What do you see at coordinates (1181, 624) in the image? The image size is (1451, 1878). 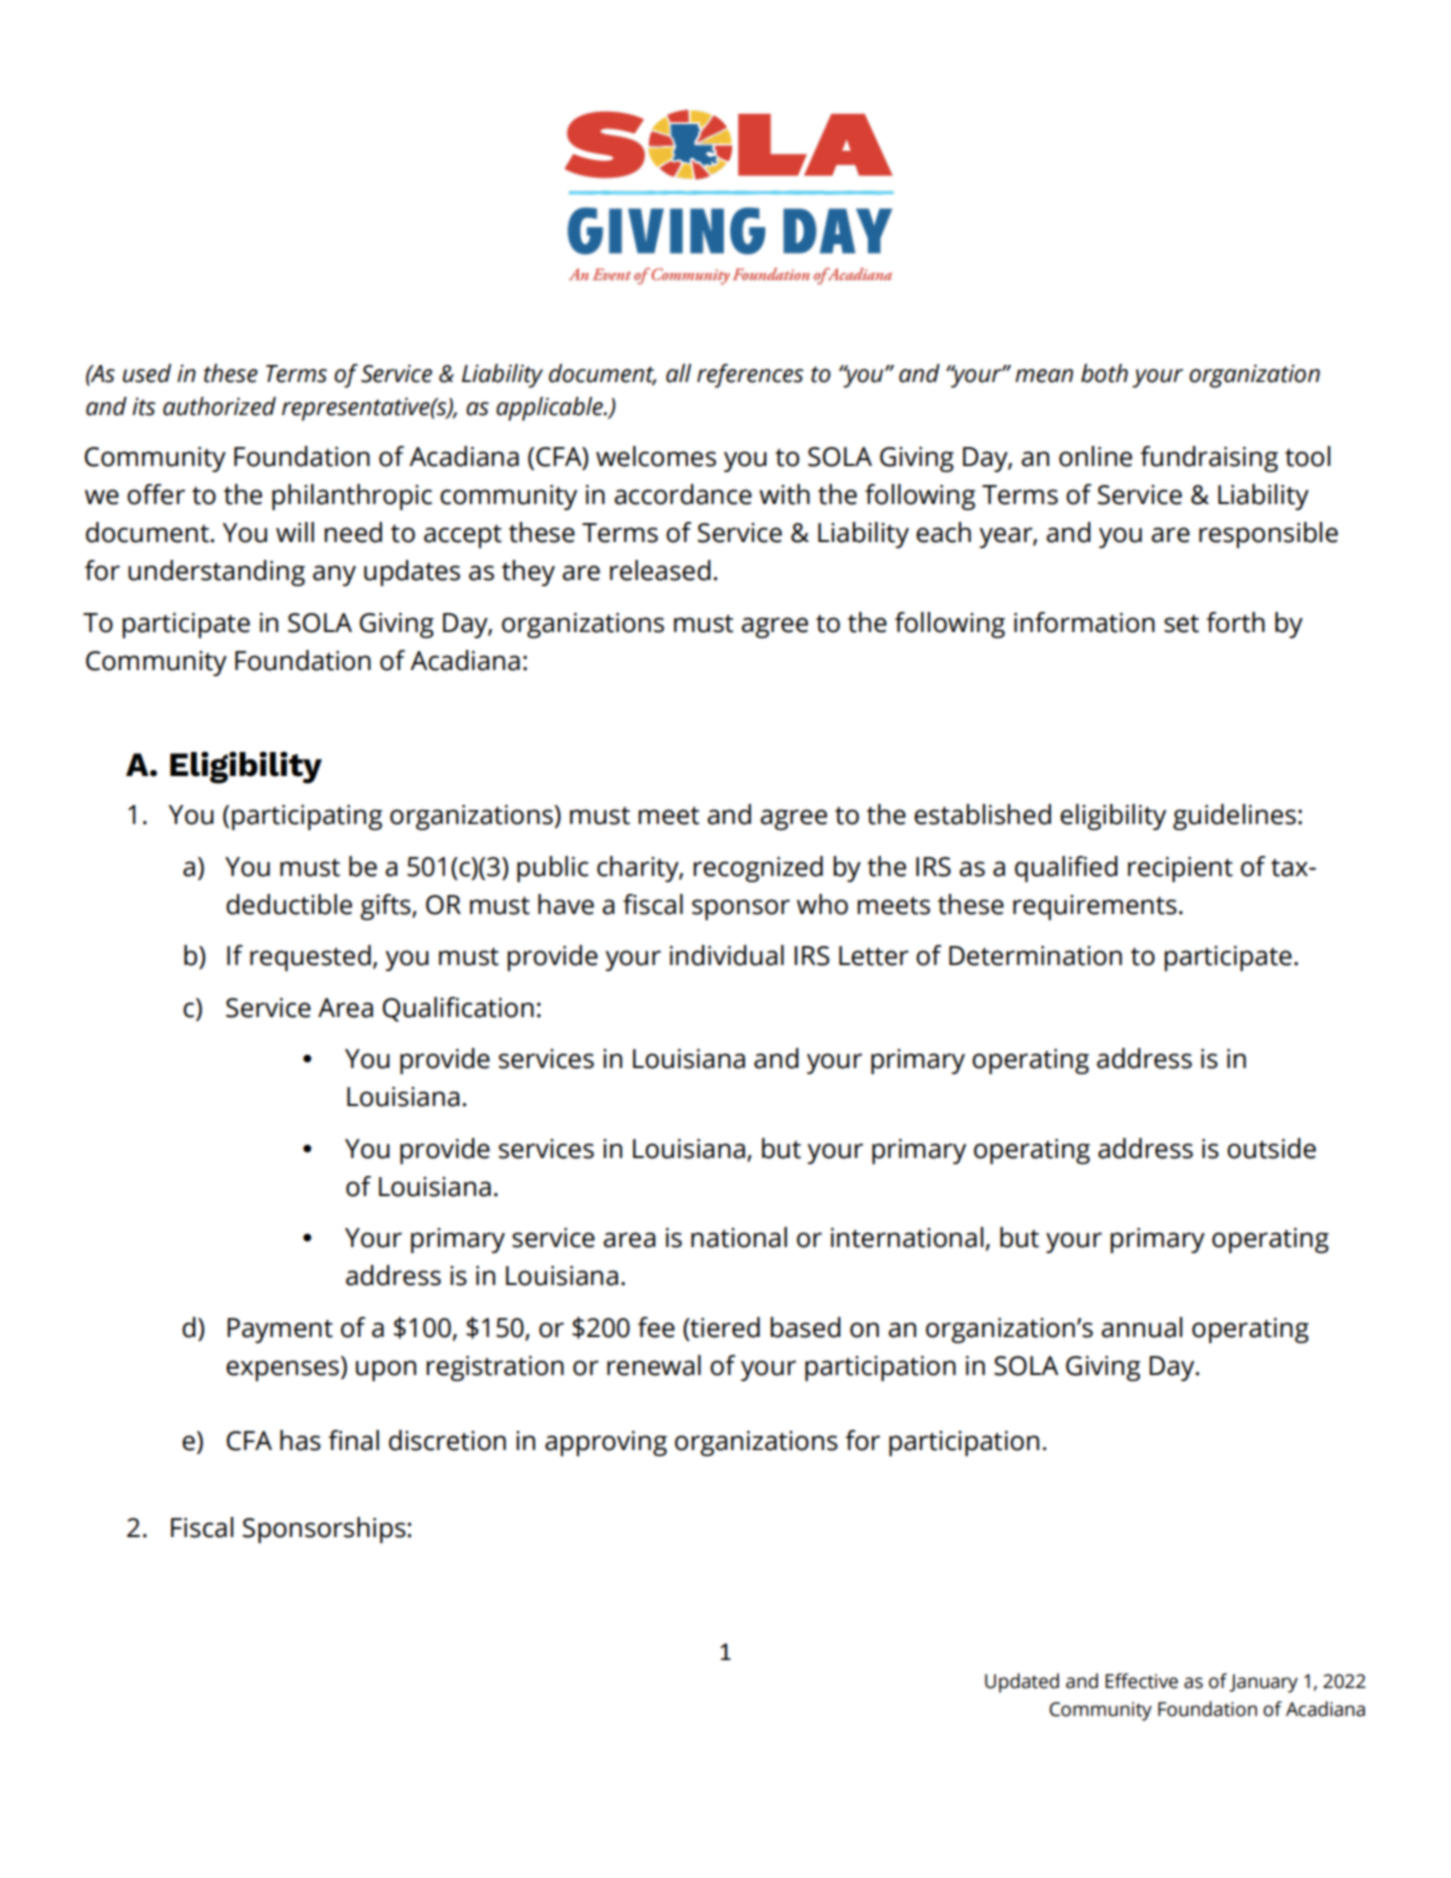 I see `set` at bounding box center [1181, 624].
